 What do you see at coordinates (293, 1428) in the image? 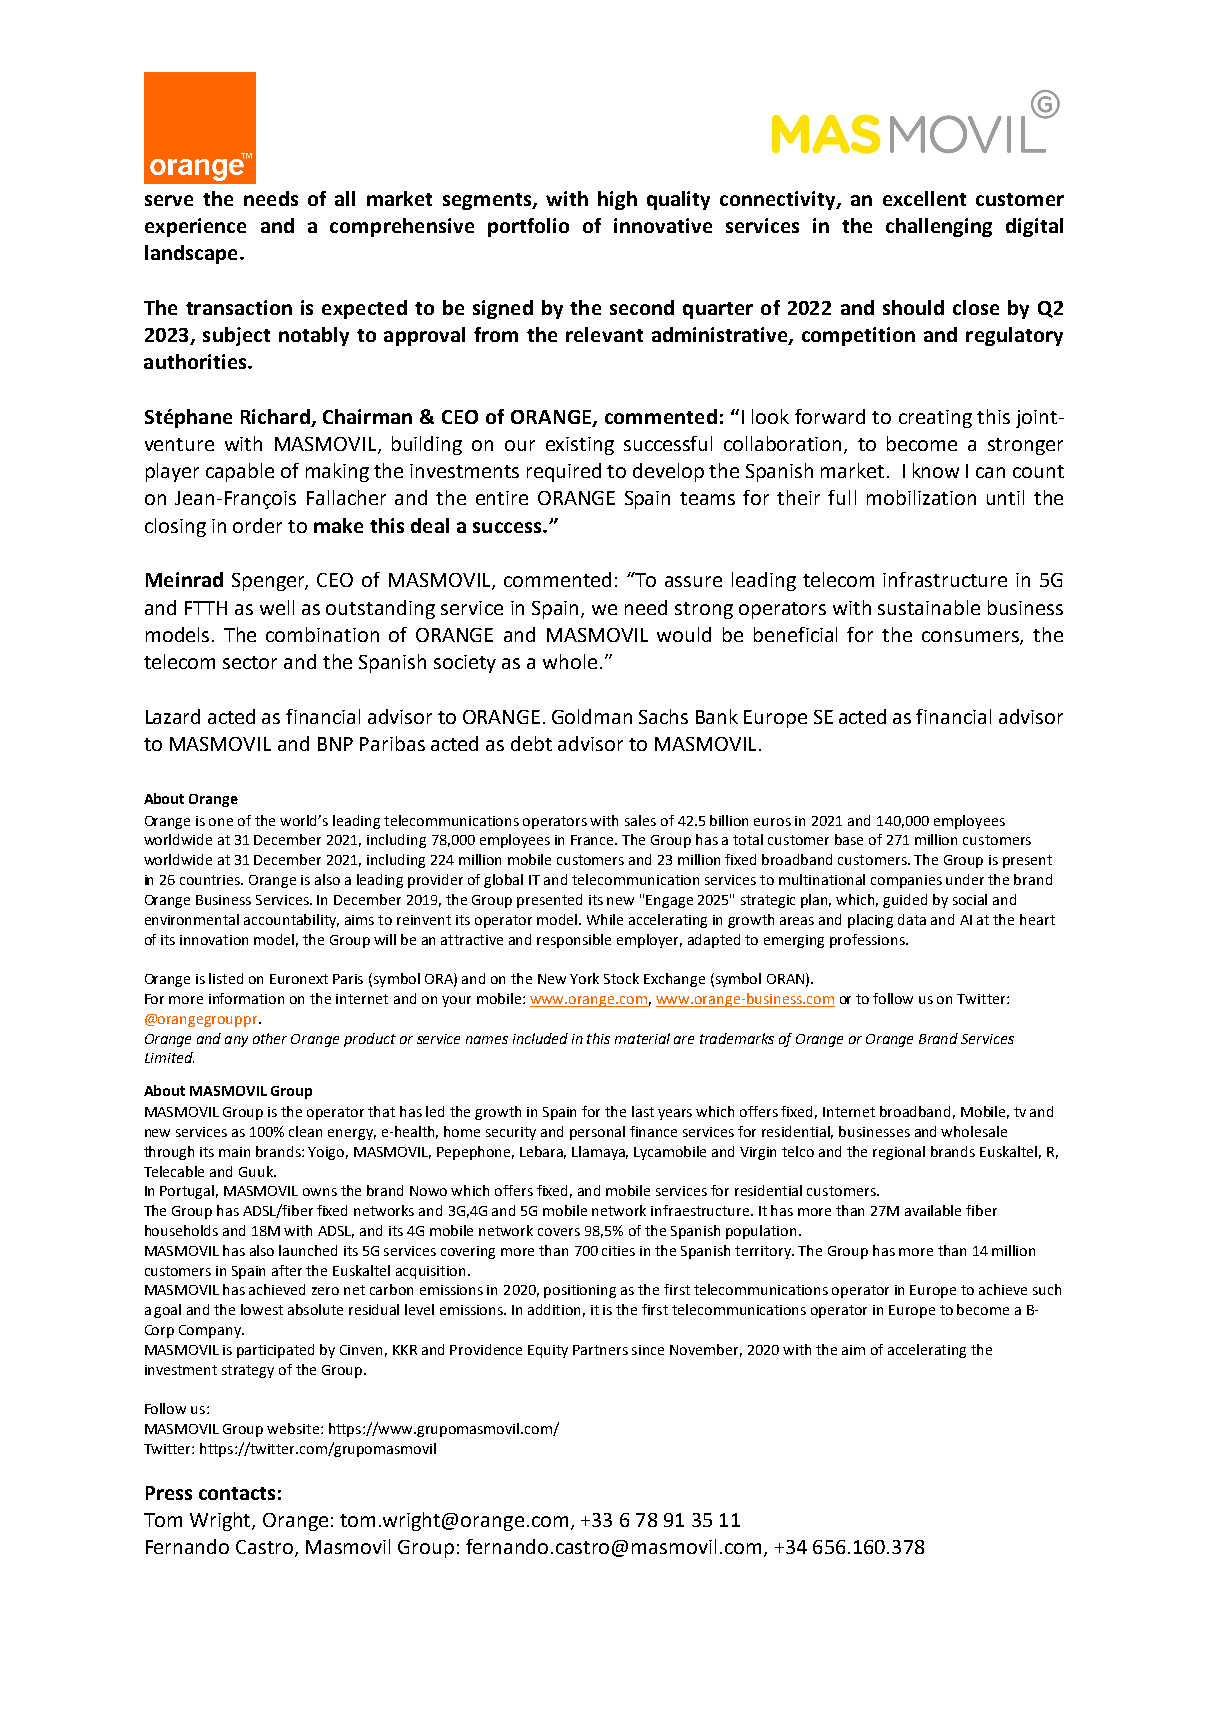
I see `website` at bounding box center [293, 1428].
